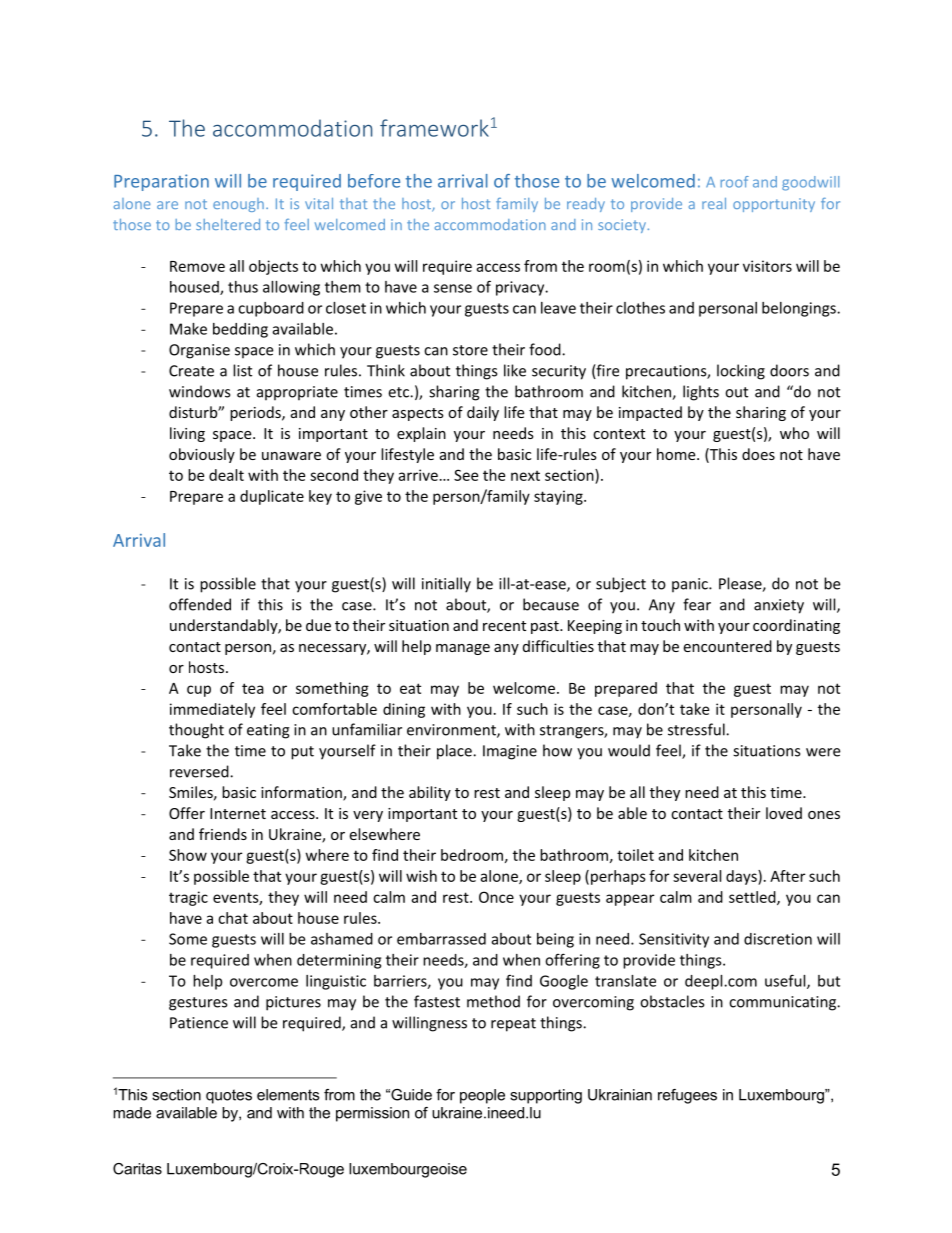 Image resolution: width=952 pixels, height=1233 pixels. I want to click on opportunity, so click(774, 205).
